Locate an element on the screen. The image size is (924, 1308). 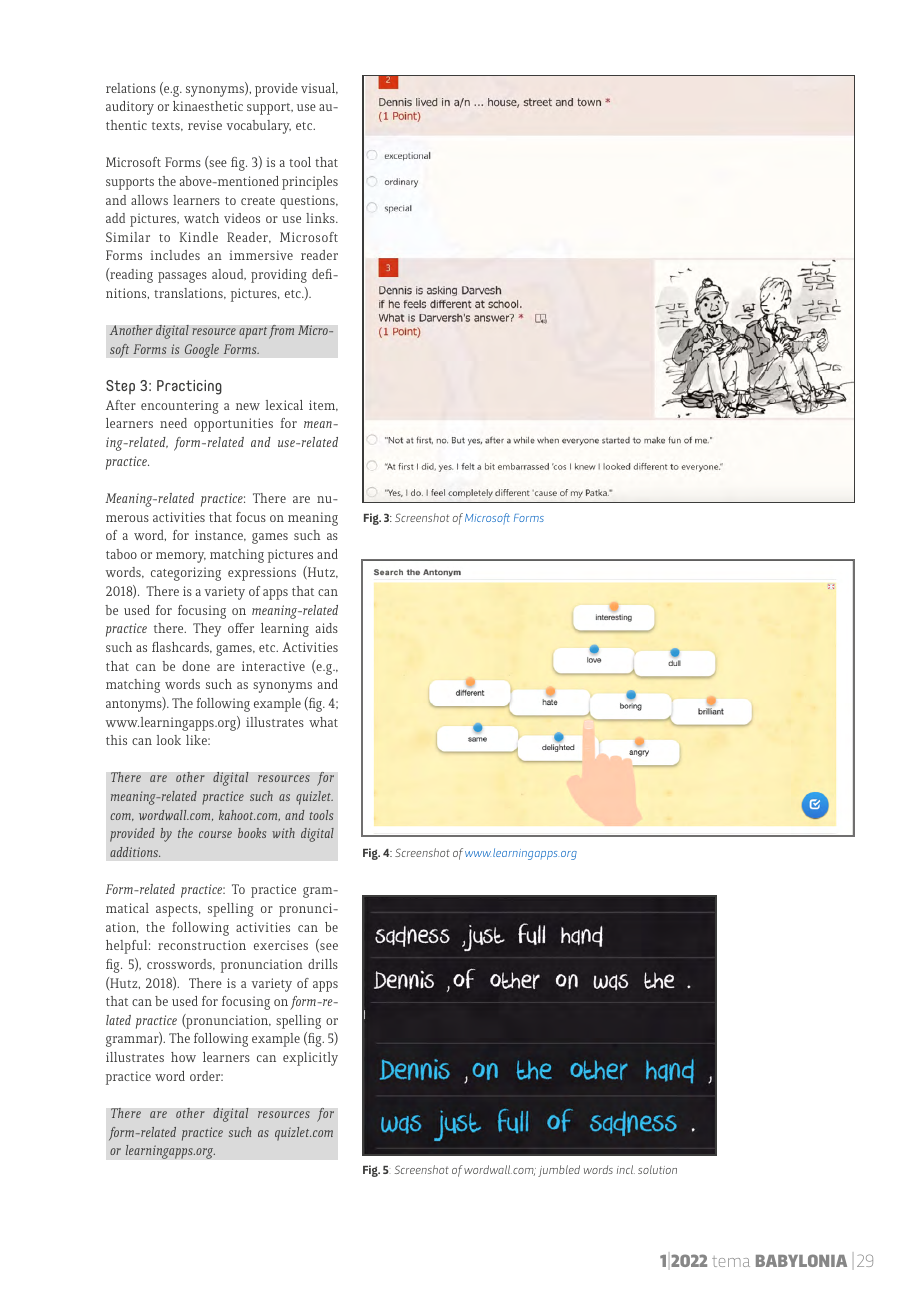
what is located at coordinates (323, 722).
